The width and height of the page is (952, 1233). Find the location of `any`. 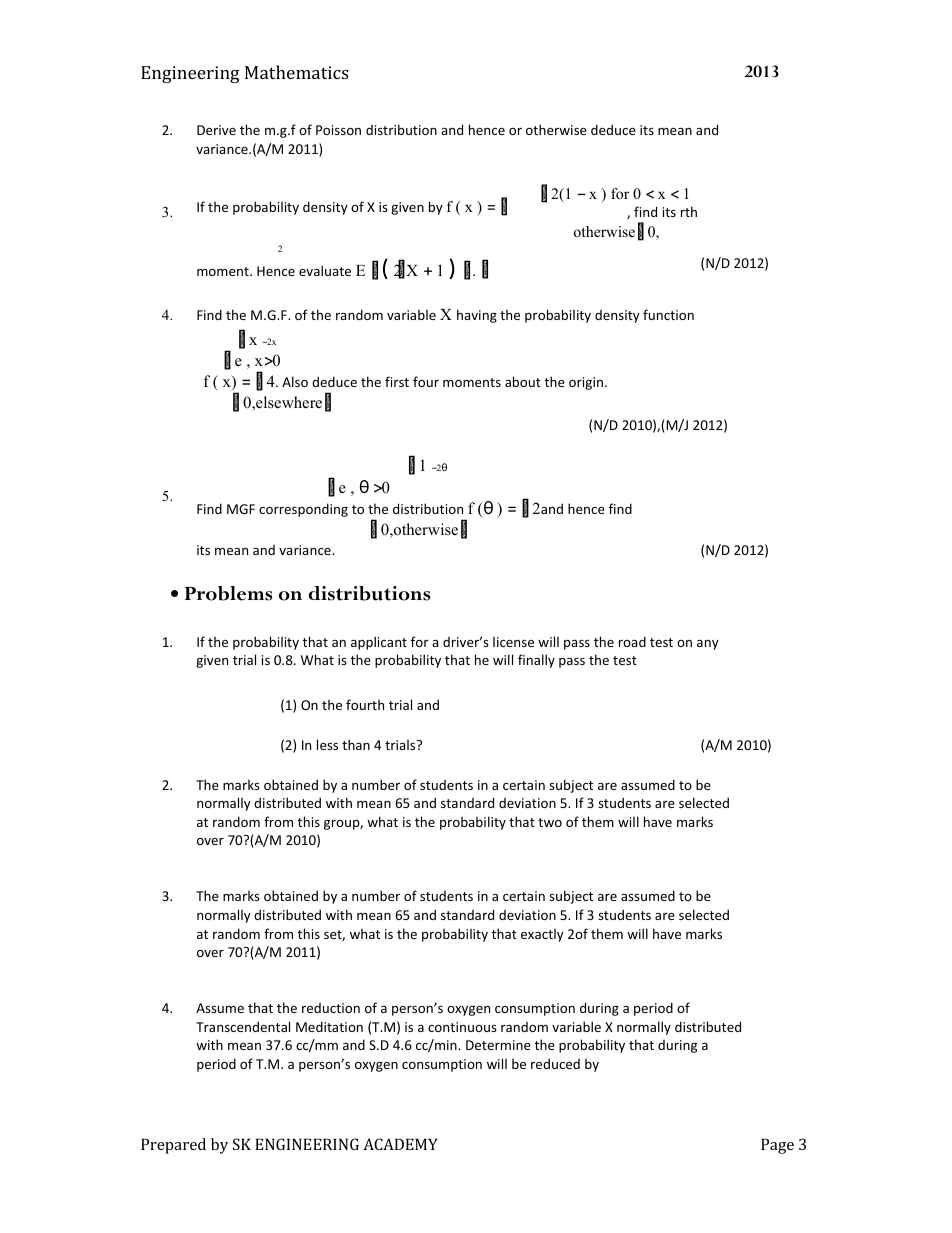

any is located at coordinates (708, 645).
